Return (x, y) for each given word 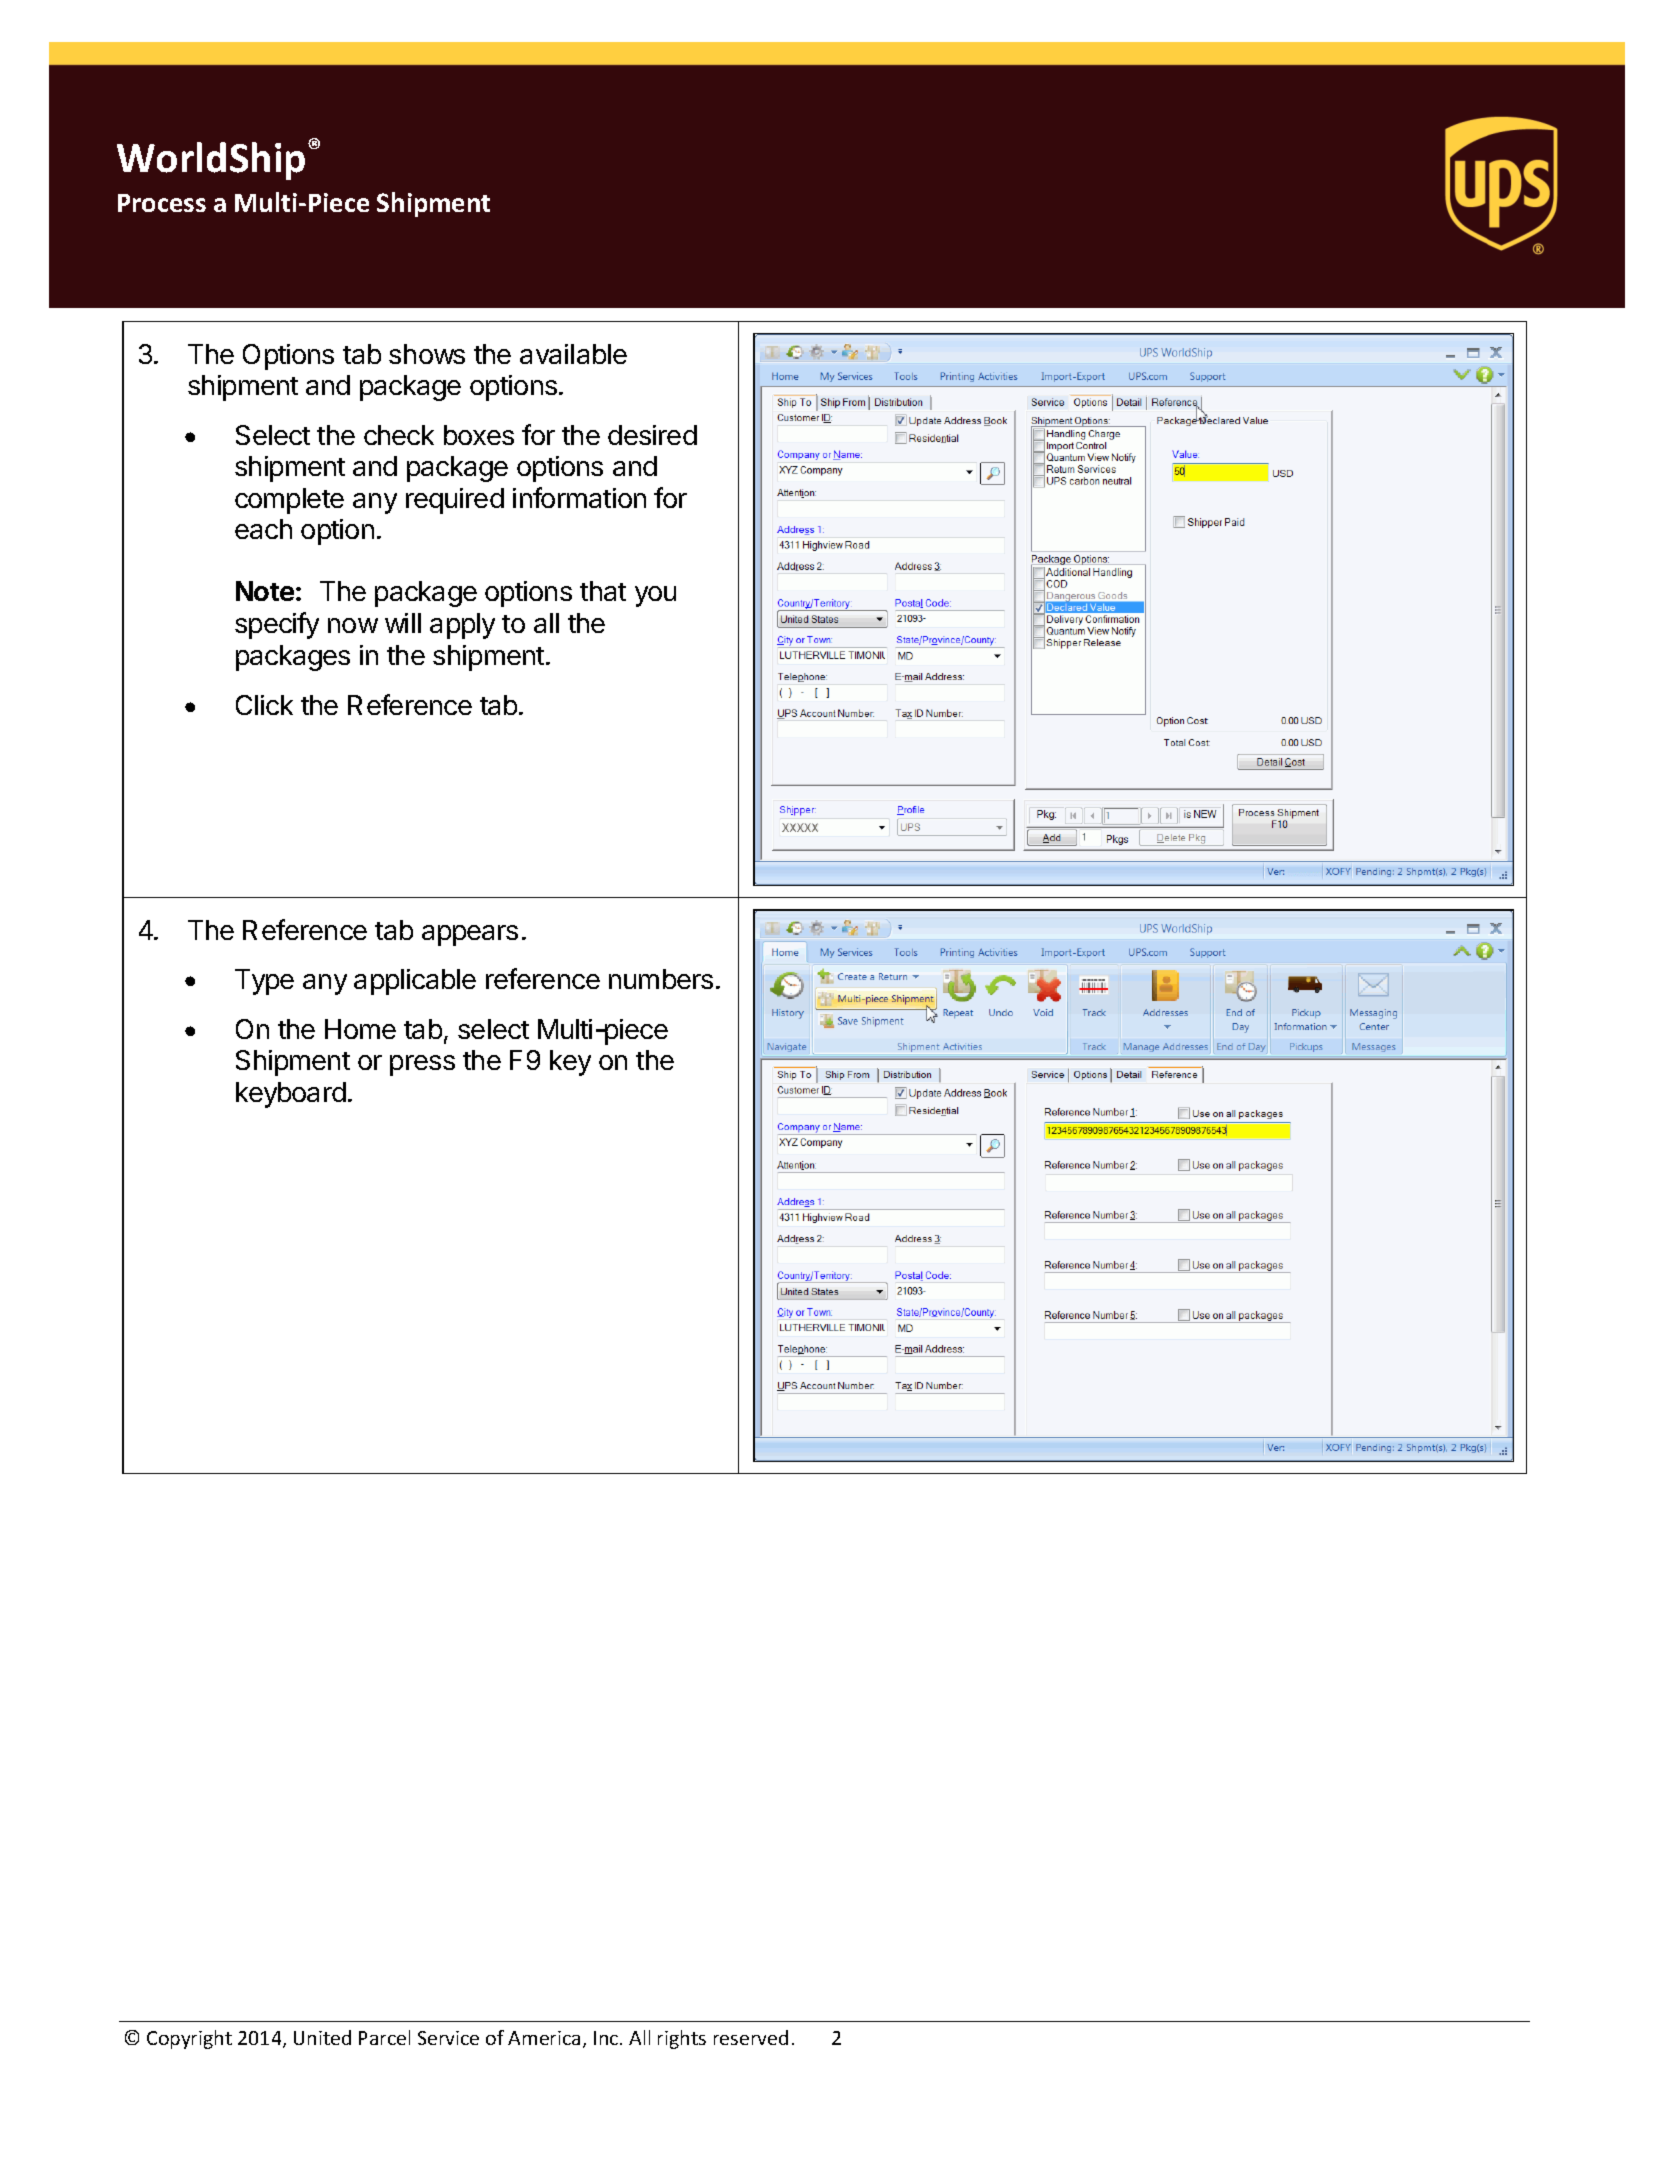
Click (264, 705)
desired (652, 435)
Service (448, 2038)
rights (682, 2039)
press (422, 1065)
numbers (661, 979)
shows (427, 354)
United (322, 2037)
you (655, 596)
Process (162, 203)
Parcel (384, 2037)
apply (462, 626)
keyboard (291, 1095)
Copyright (189, 2039)
